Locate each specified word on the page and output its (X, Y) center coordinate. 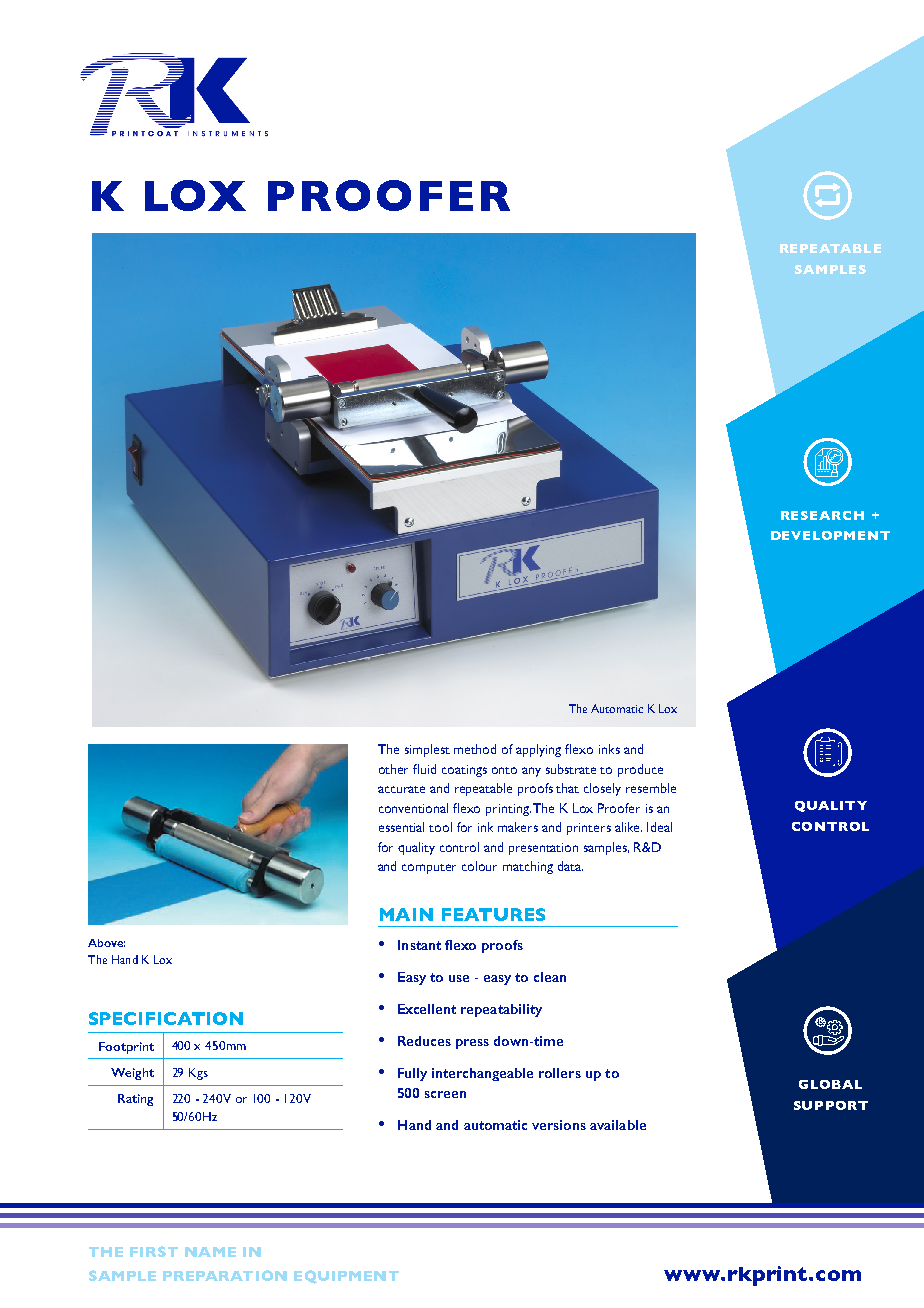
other (393, 769)
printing (508, 810)
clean (550, 977)
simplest (427, 750)
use (459, 978)
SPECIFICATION (166, 1018)
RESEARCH (822, 515)
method (475, 749)
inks (609, 749)
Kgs (198, 1074)
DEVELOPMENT (830, 535)
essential (401, 827)
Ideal (659, 827)
